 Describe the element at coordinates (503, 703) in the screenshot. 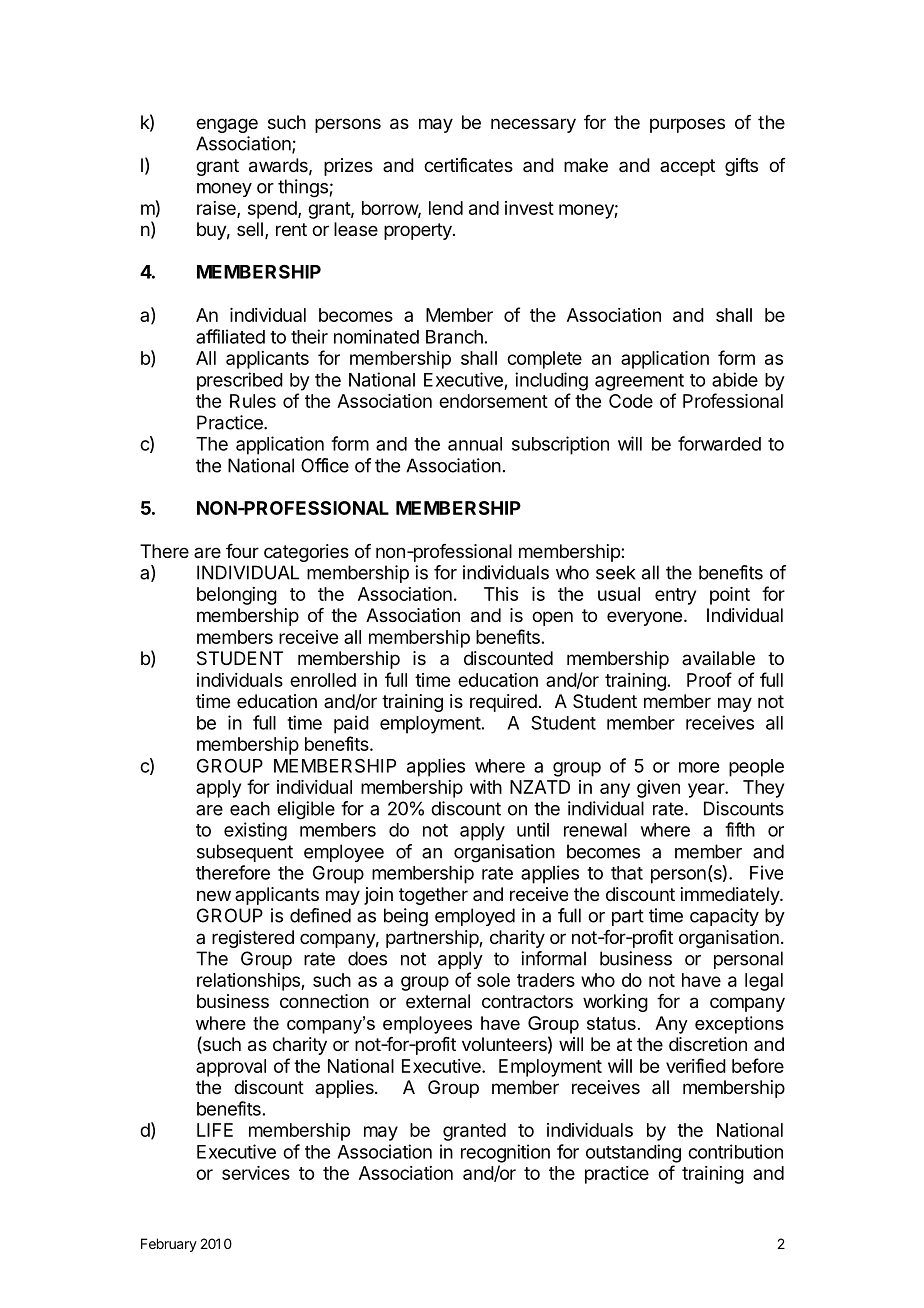

I see `required` at that location.
